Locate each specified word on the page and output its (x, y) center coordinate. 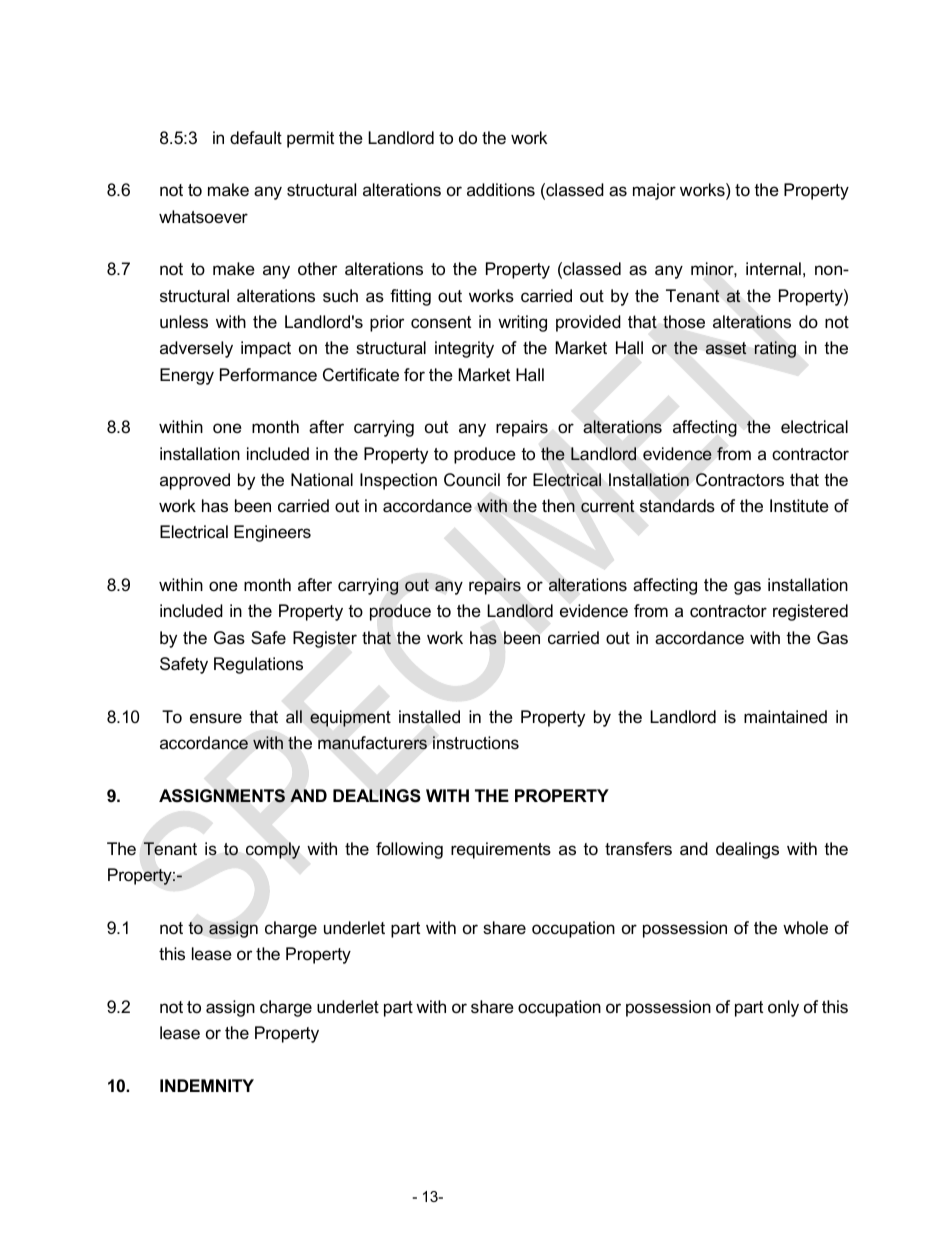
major (654, 191)
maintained (785, 717)
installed (429, 717)
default (256, 138)
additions (501, 189)
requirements (501, 850)
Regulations (258, 665)
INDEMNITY (207, 1085)
